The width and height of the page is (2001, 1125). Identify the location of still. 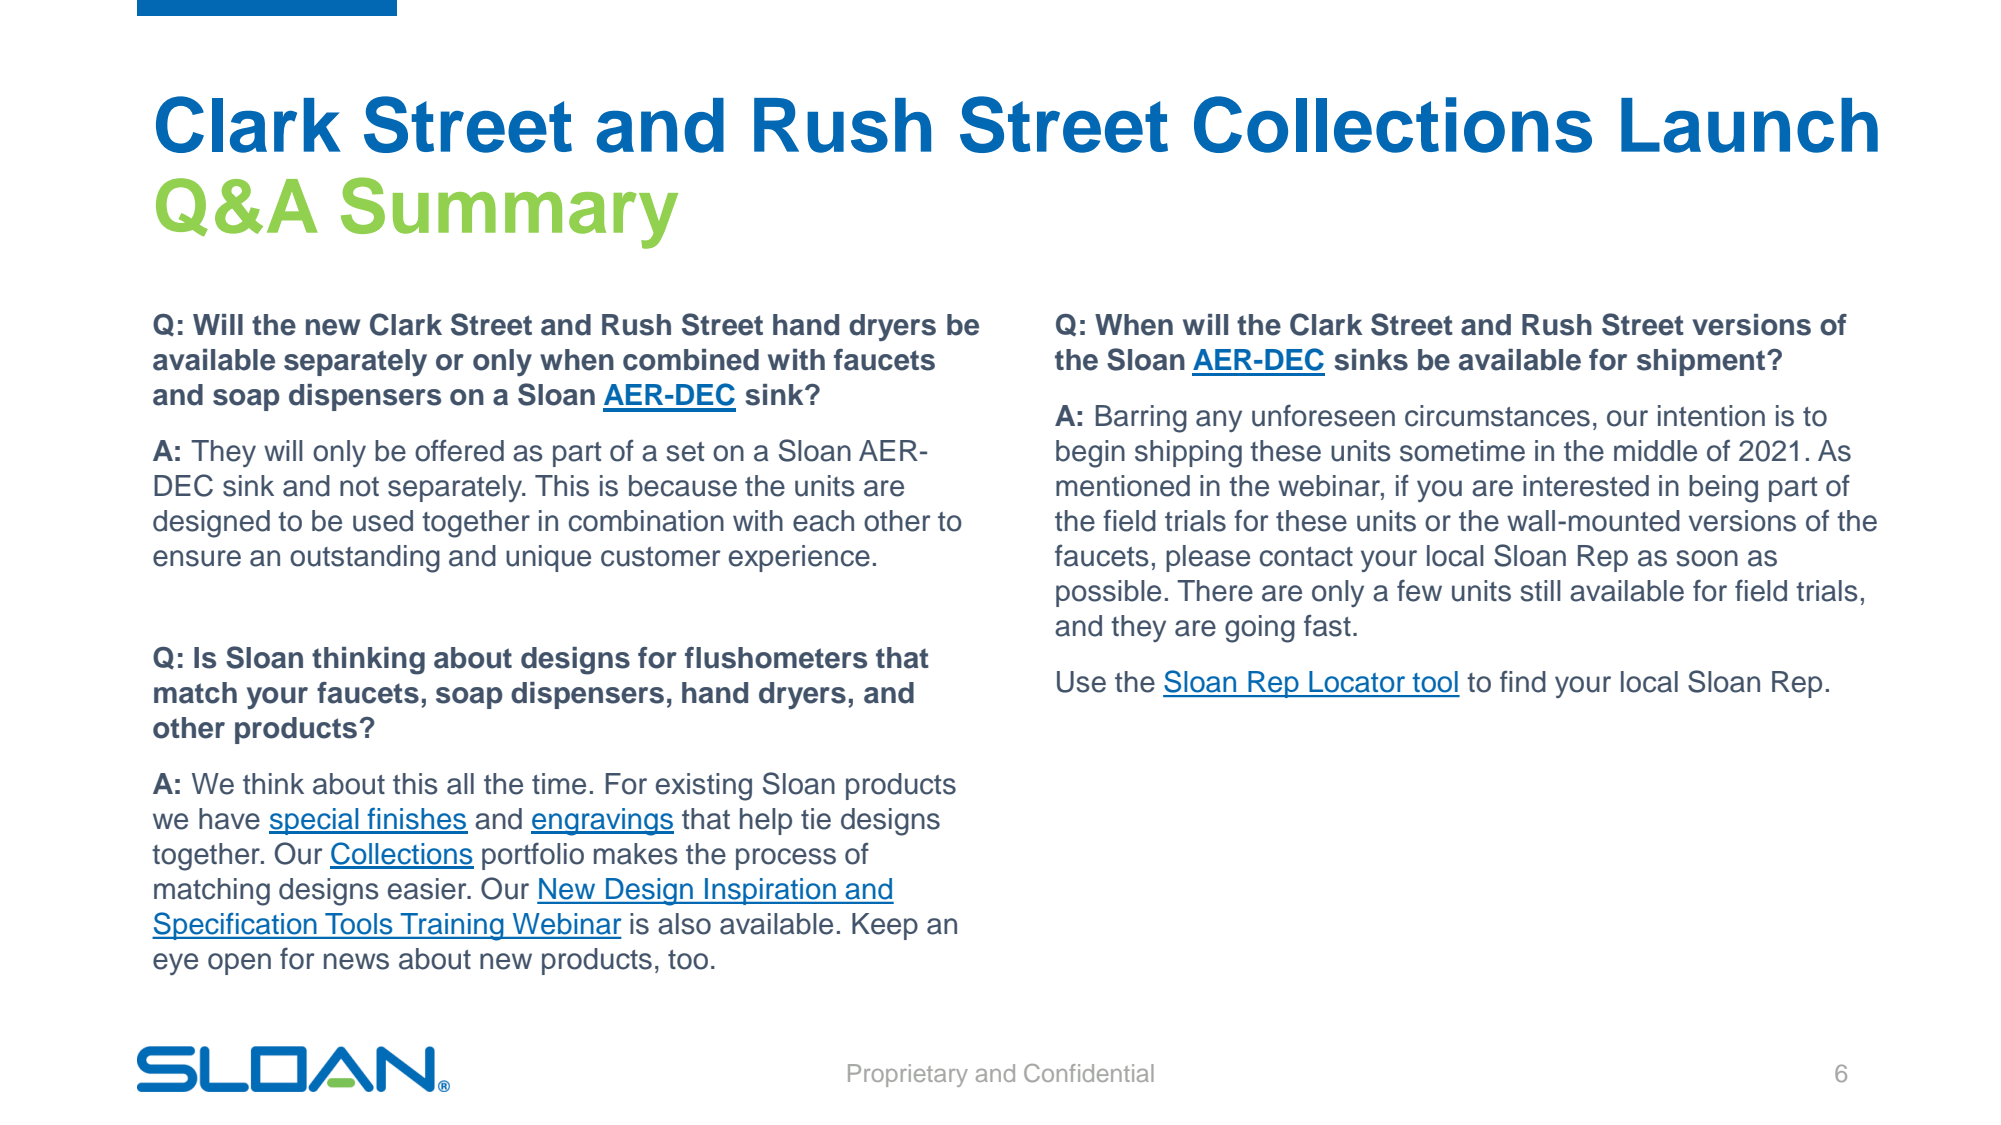
(1541, 591).
